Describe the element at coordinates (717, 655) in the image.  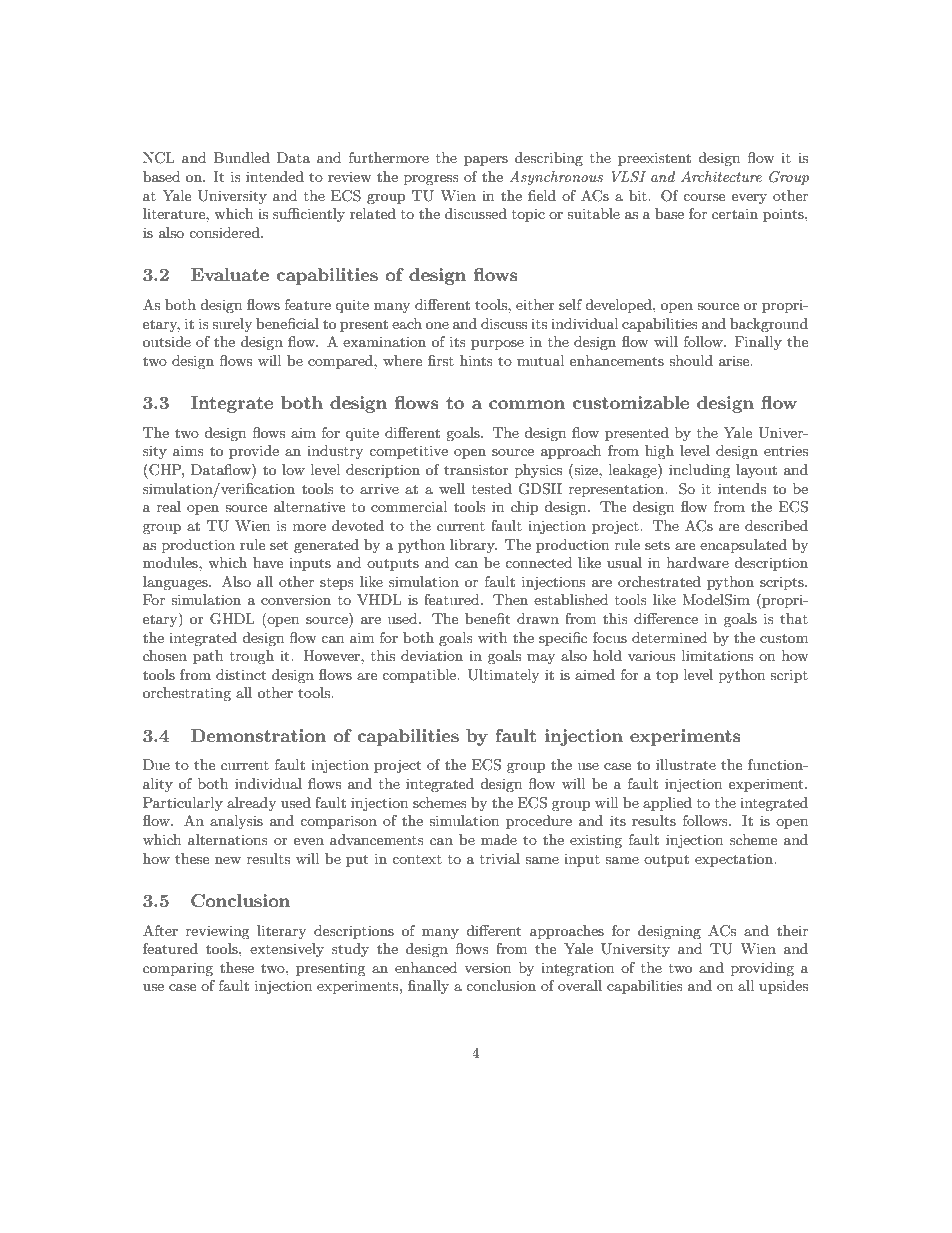
I see `limitations` at that location.
